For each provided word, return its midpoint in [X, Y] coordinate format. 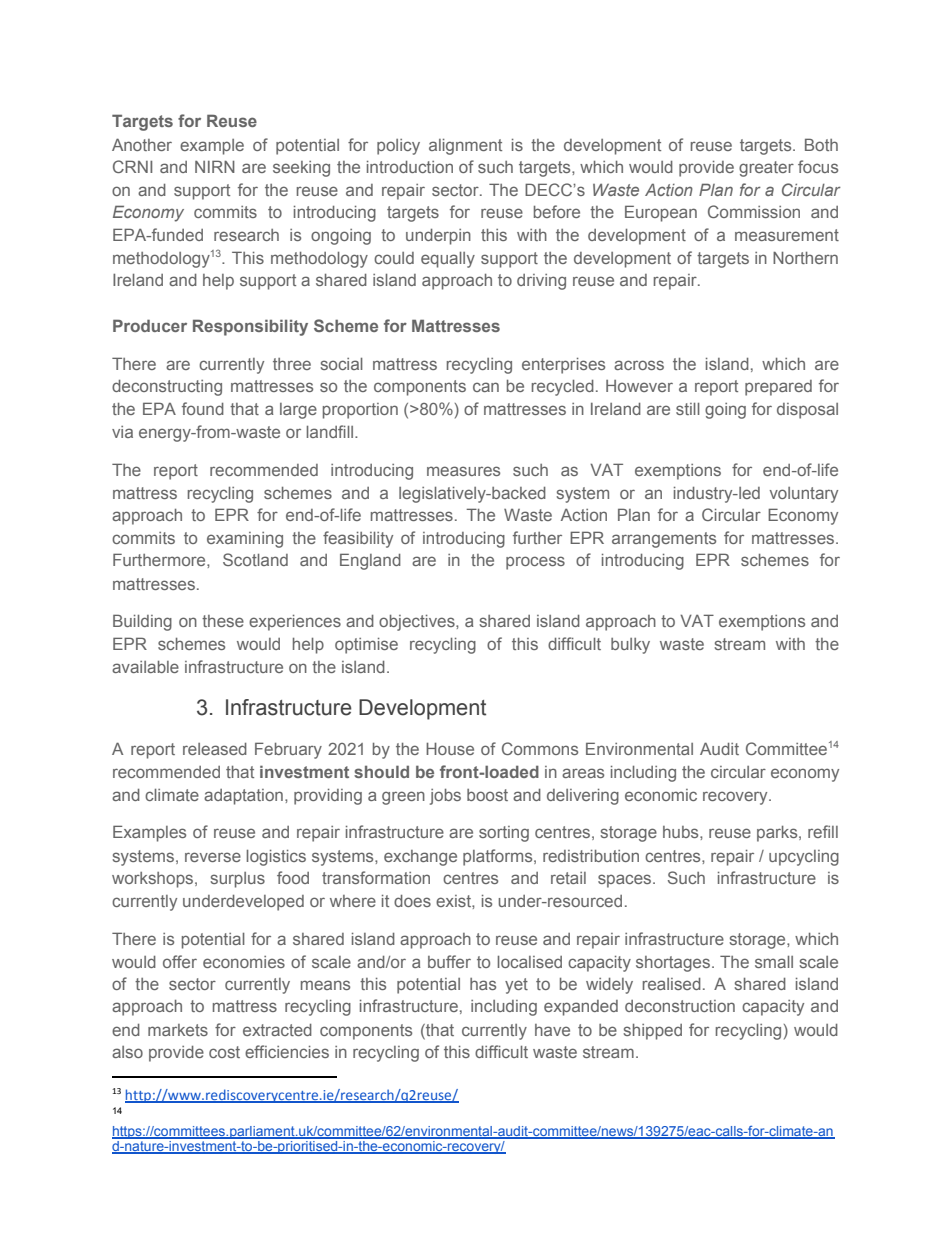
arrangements [664, 540]
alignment [465, 147]
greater [766, 169]
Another [142, 144]
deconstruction [680, 1006]
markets [178, 1030]
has [483, 984]
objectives [418, 623]
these [223, 621]
